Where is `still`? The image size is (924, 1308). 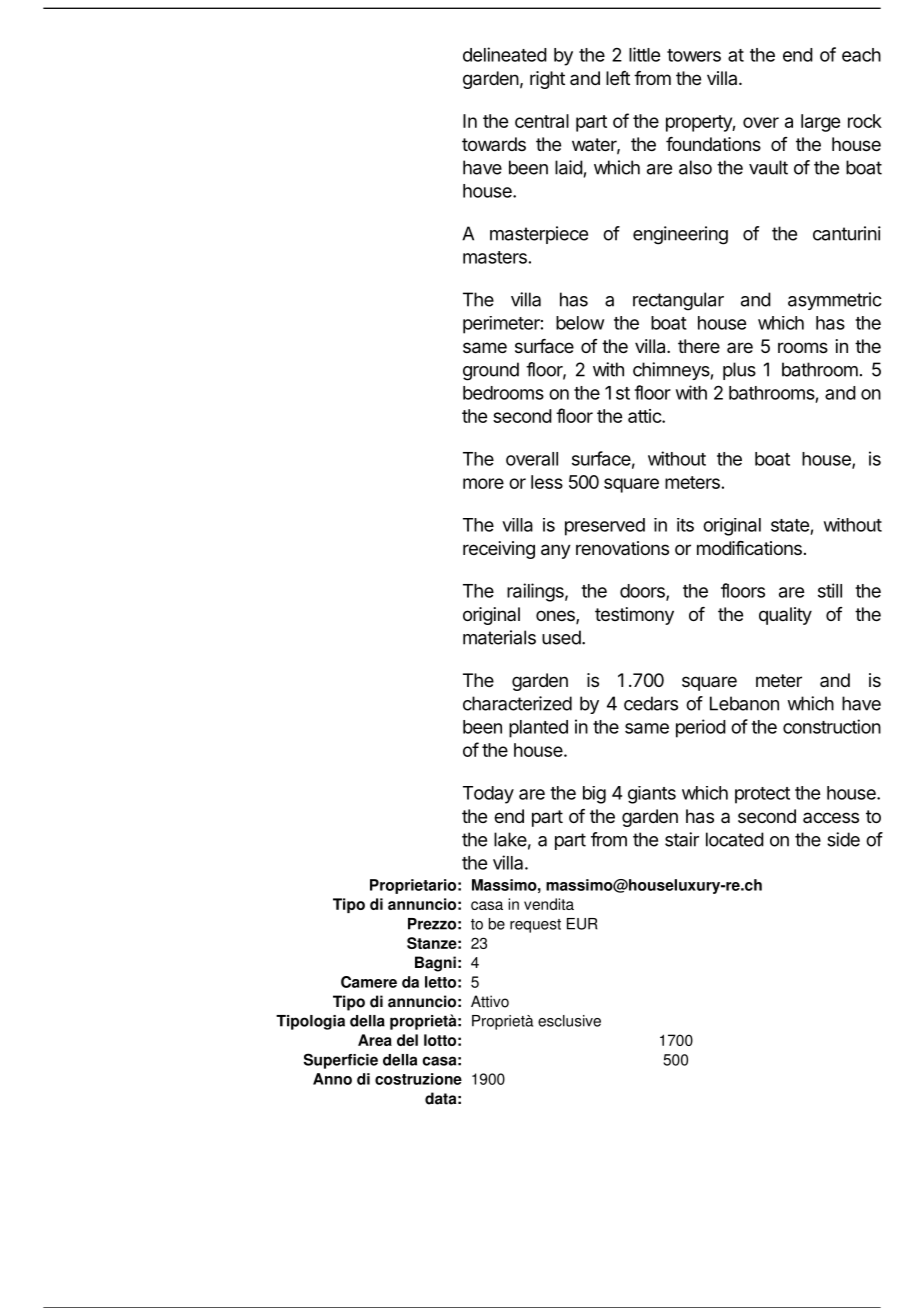
still is located at coordinates (830, 590).
